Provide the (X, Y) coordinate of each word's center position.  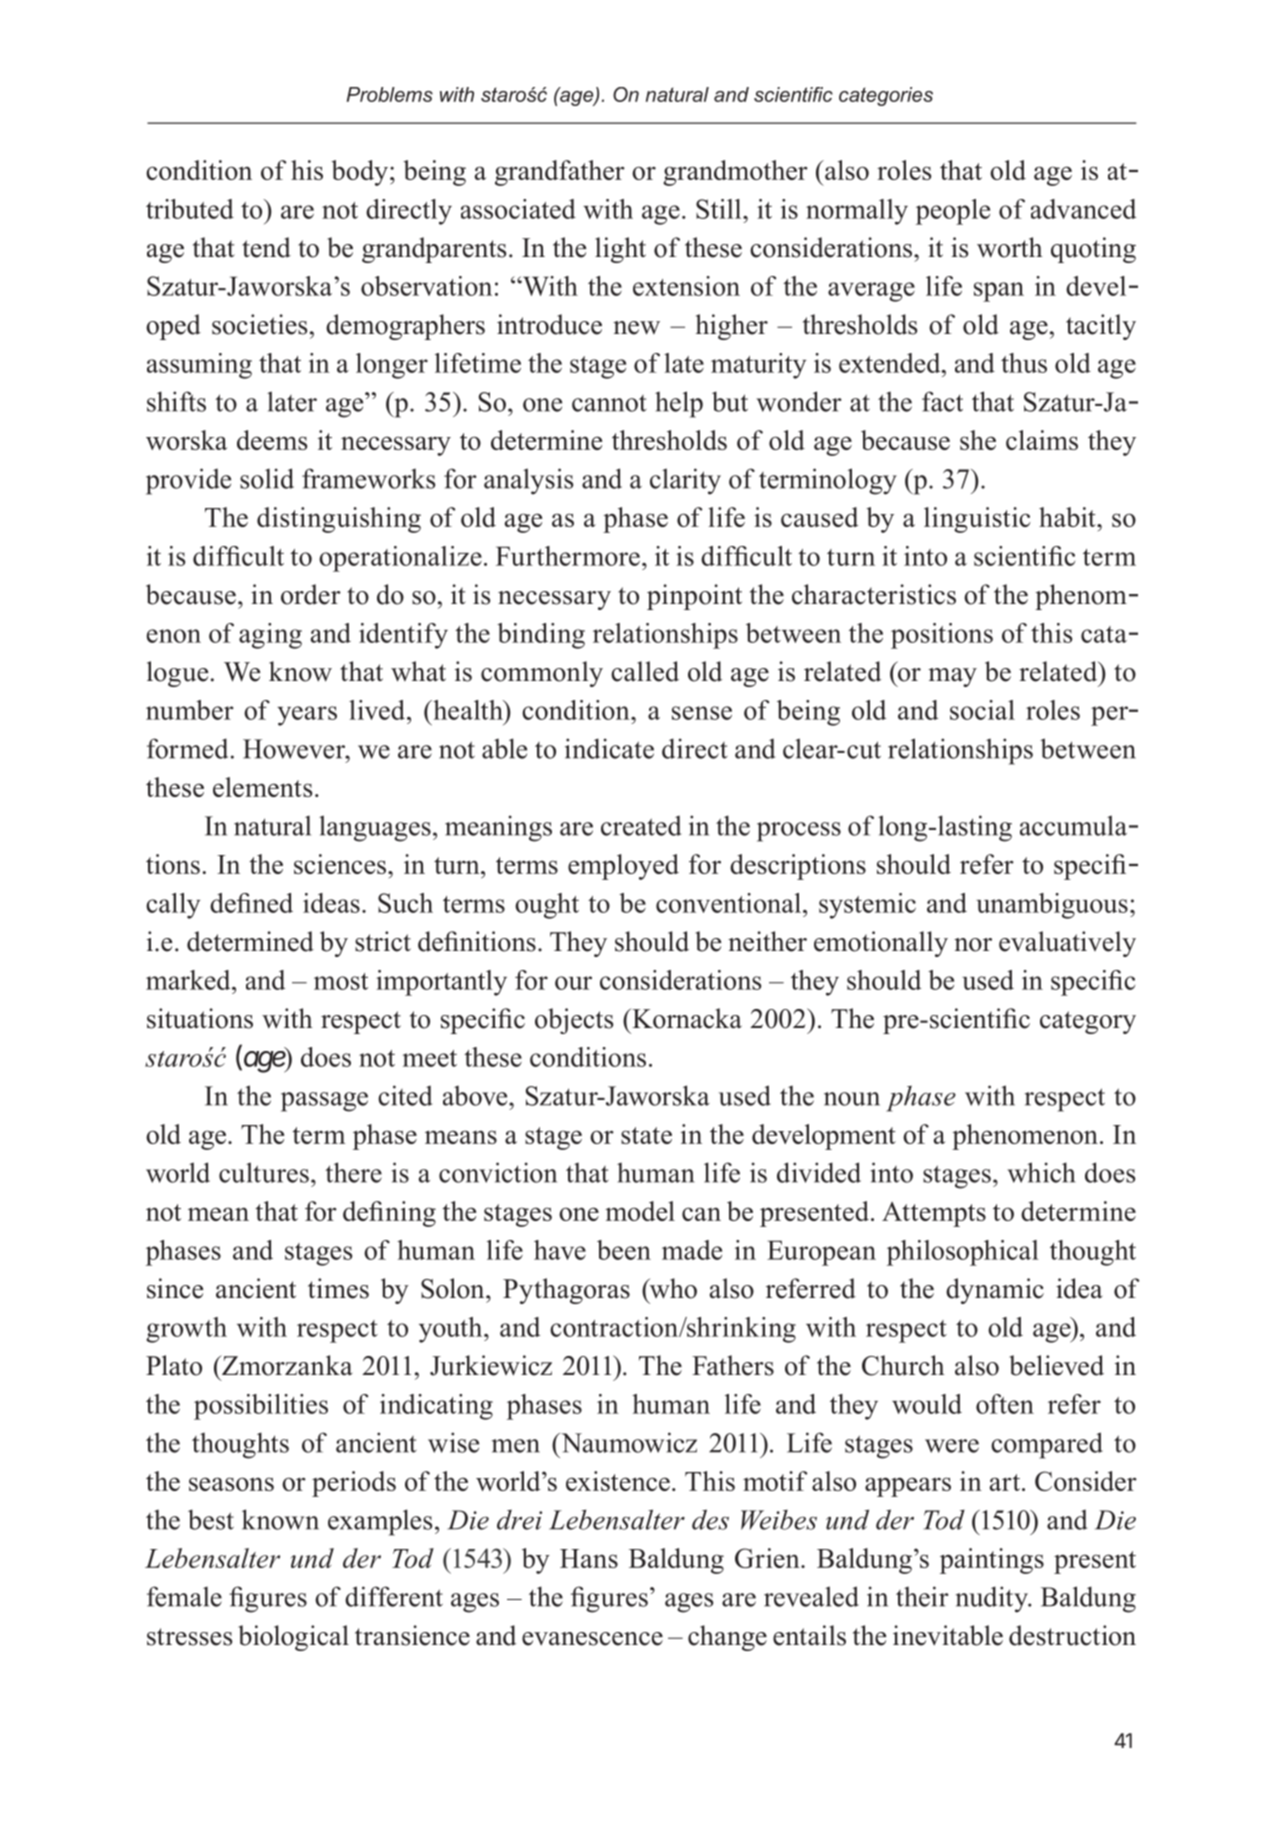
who (672, 1289)
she (978, 440)
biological (293, 1638)
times (338, 1288)
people (953, 212)
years (307, 716)
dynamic (995, 1291)
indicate (609, 748)
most (341, 981)
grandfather (560, 173)
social (982, 710)
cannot (609, 403)
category (1088, 1022)
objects (574, 1021)
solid (267, 478)
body (359, 173)
